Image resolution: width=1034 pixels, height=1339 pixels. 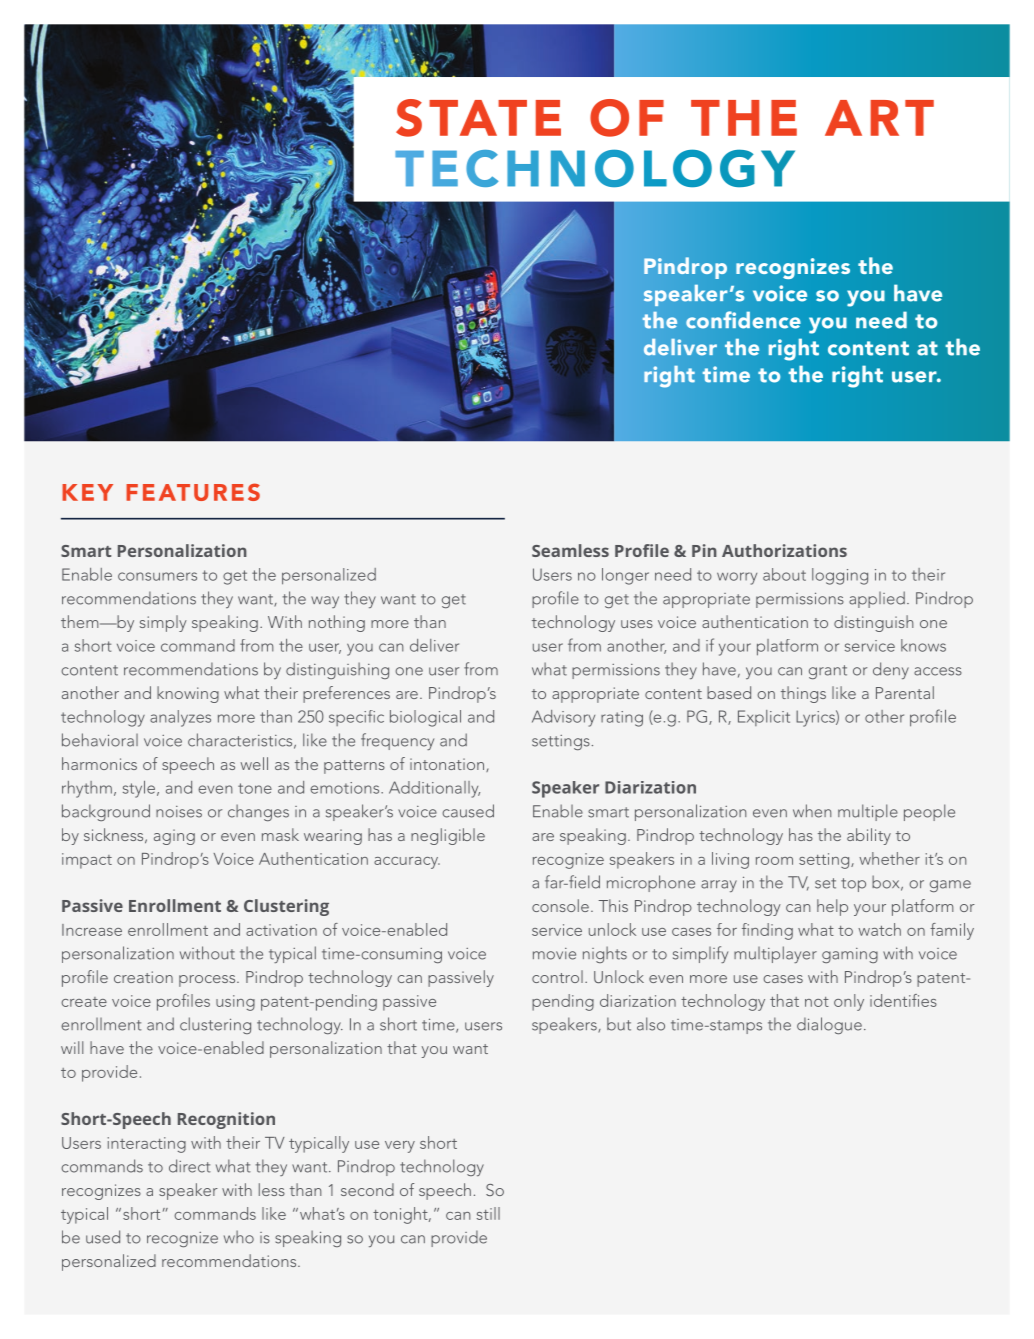 I want to click on consumers, so click(x=157, y=576).
